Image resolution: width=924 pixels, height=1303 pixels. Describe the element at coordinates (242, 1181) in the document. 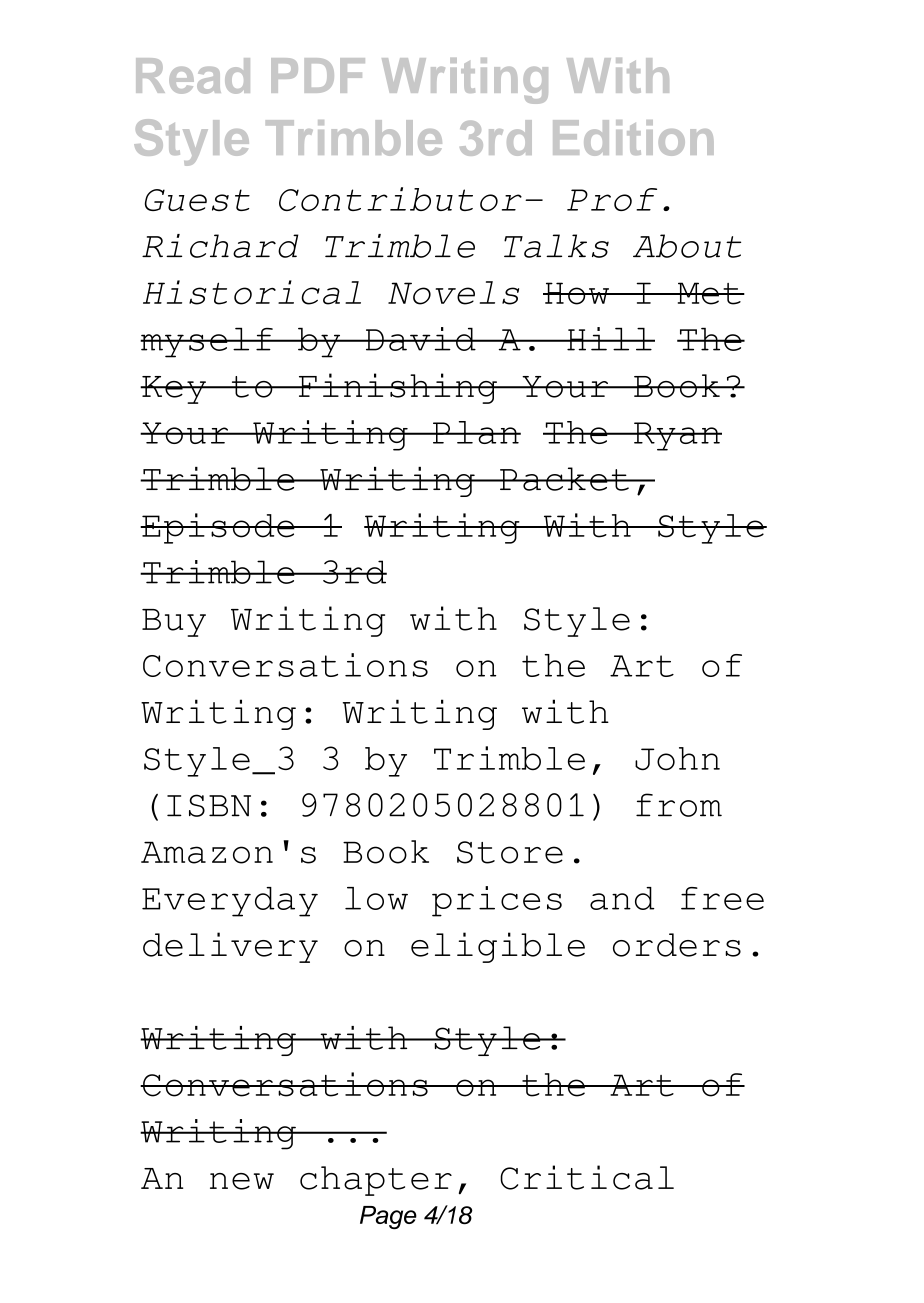

I see `new` at that location.
